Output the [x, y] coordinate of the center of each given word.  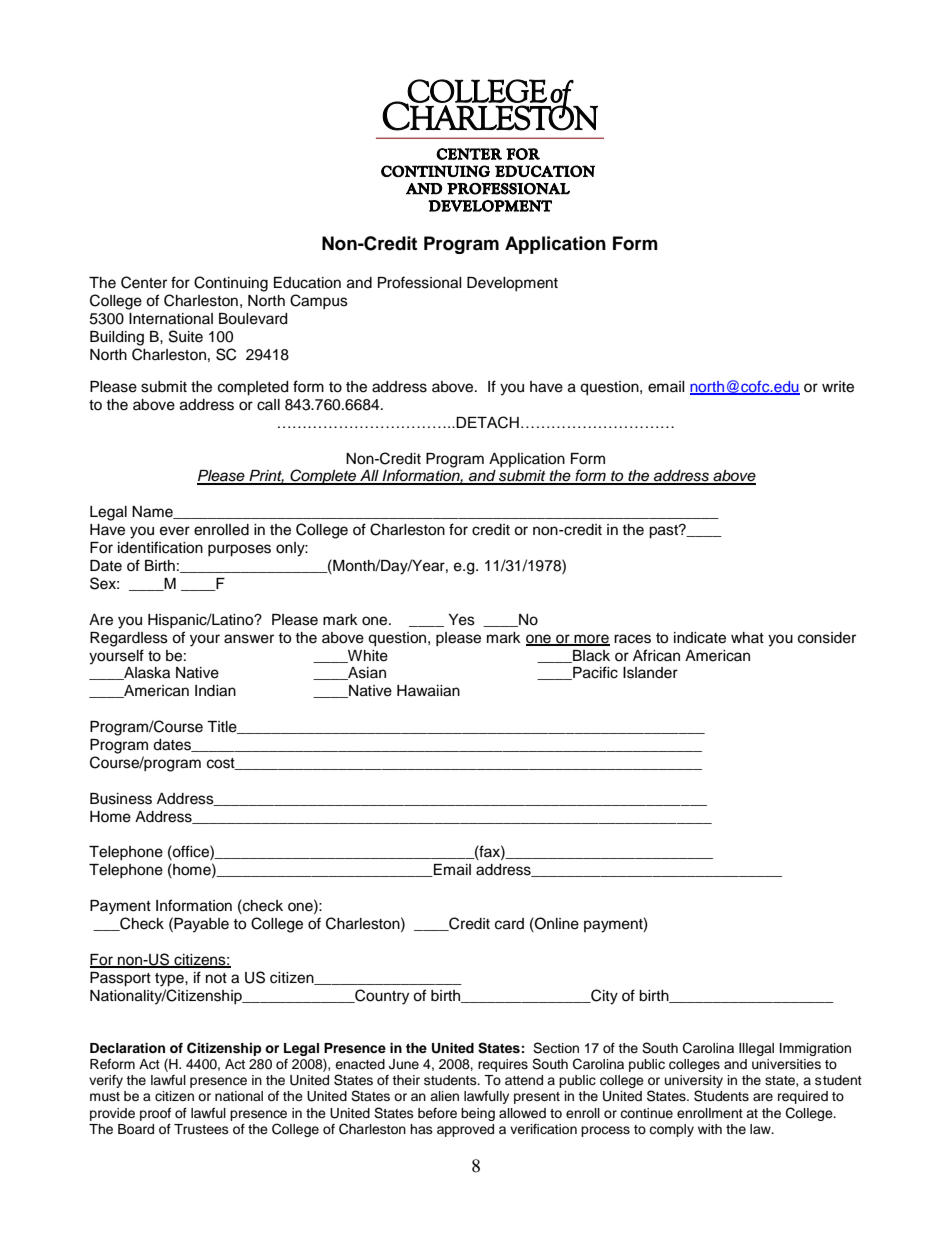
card [509, 924]
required [803, 1097]
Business [121, 799]
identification [160, 547]
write [838, 387]
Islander [650, 673]
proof [155, 1114]
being [478, 1114]
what [747, 637]
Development [512, 284]
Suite [186, 336]
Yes [462, 620]
